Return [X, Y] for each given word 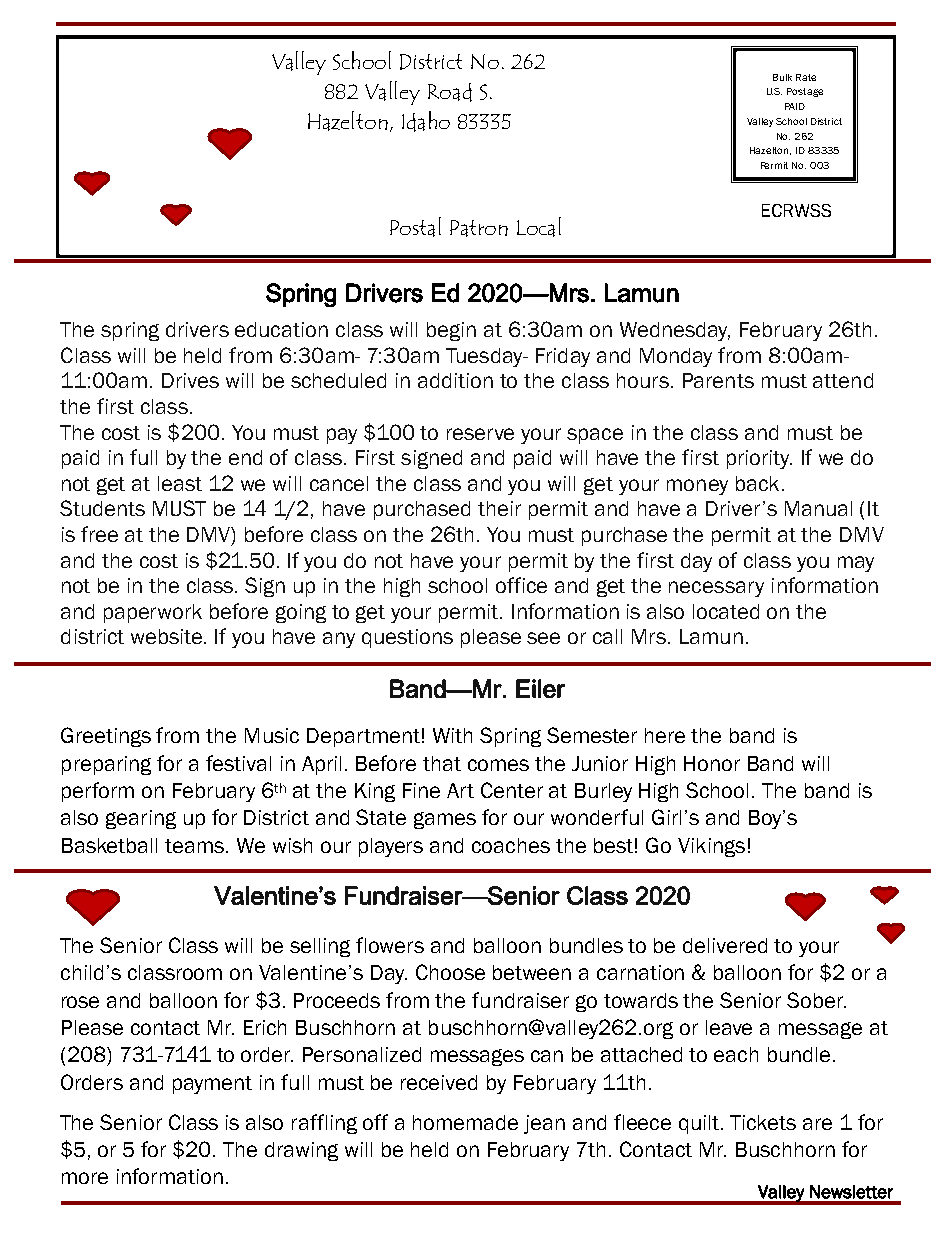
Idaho [426, 121]
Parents [718, 380]
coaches [511, 845]
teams [196, 846]
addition [455, 380]
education [281, 329]
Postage [805, 92]
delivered [725, 945]
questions [407, 638]
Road [450, 92]
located [726, 611]
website [168, 636]
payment [212, 1085]
